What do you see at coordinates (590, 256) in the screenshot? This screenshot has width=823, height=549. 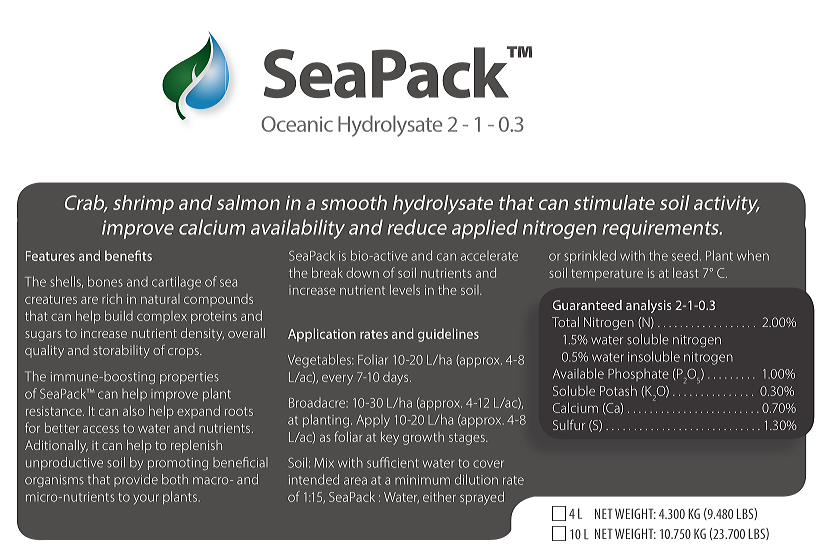 I see `sprinkled` at bounding box center [590, 256].
